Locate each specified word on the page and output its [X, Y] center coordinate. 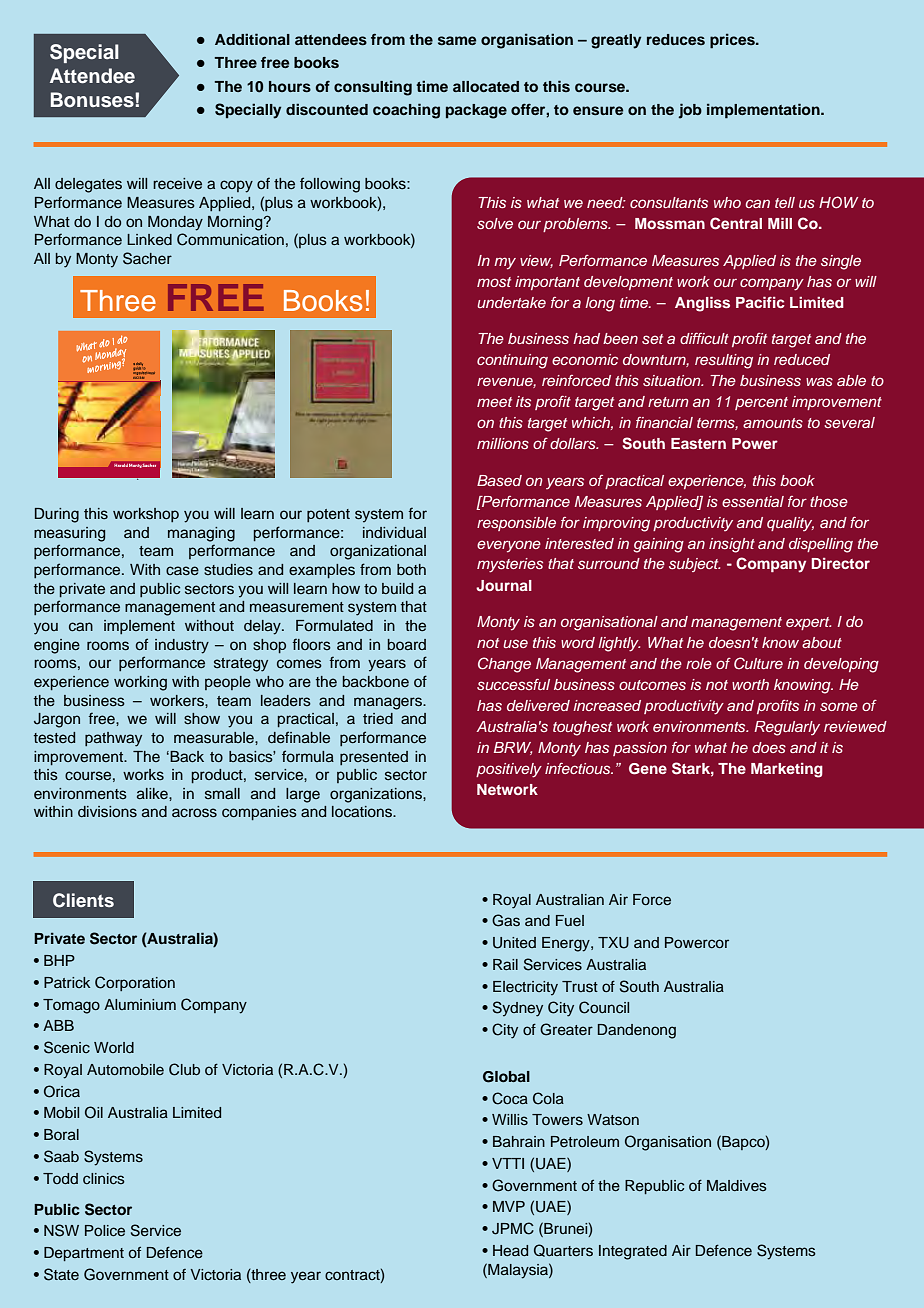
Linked [149, 240]
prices [733, 41]
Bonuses [93, 100]
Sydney [518, 1009]
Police [105, 1231]
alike [153, 793]
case [182, 571]
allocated [486, 86]
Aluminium [140, 1004]
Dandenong [637, 1031]
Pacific [760, 302]
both [411, 569]
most [494, 282]
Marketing [787, 770]
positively [509, 770]
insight [732, 545]
